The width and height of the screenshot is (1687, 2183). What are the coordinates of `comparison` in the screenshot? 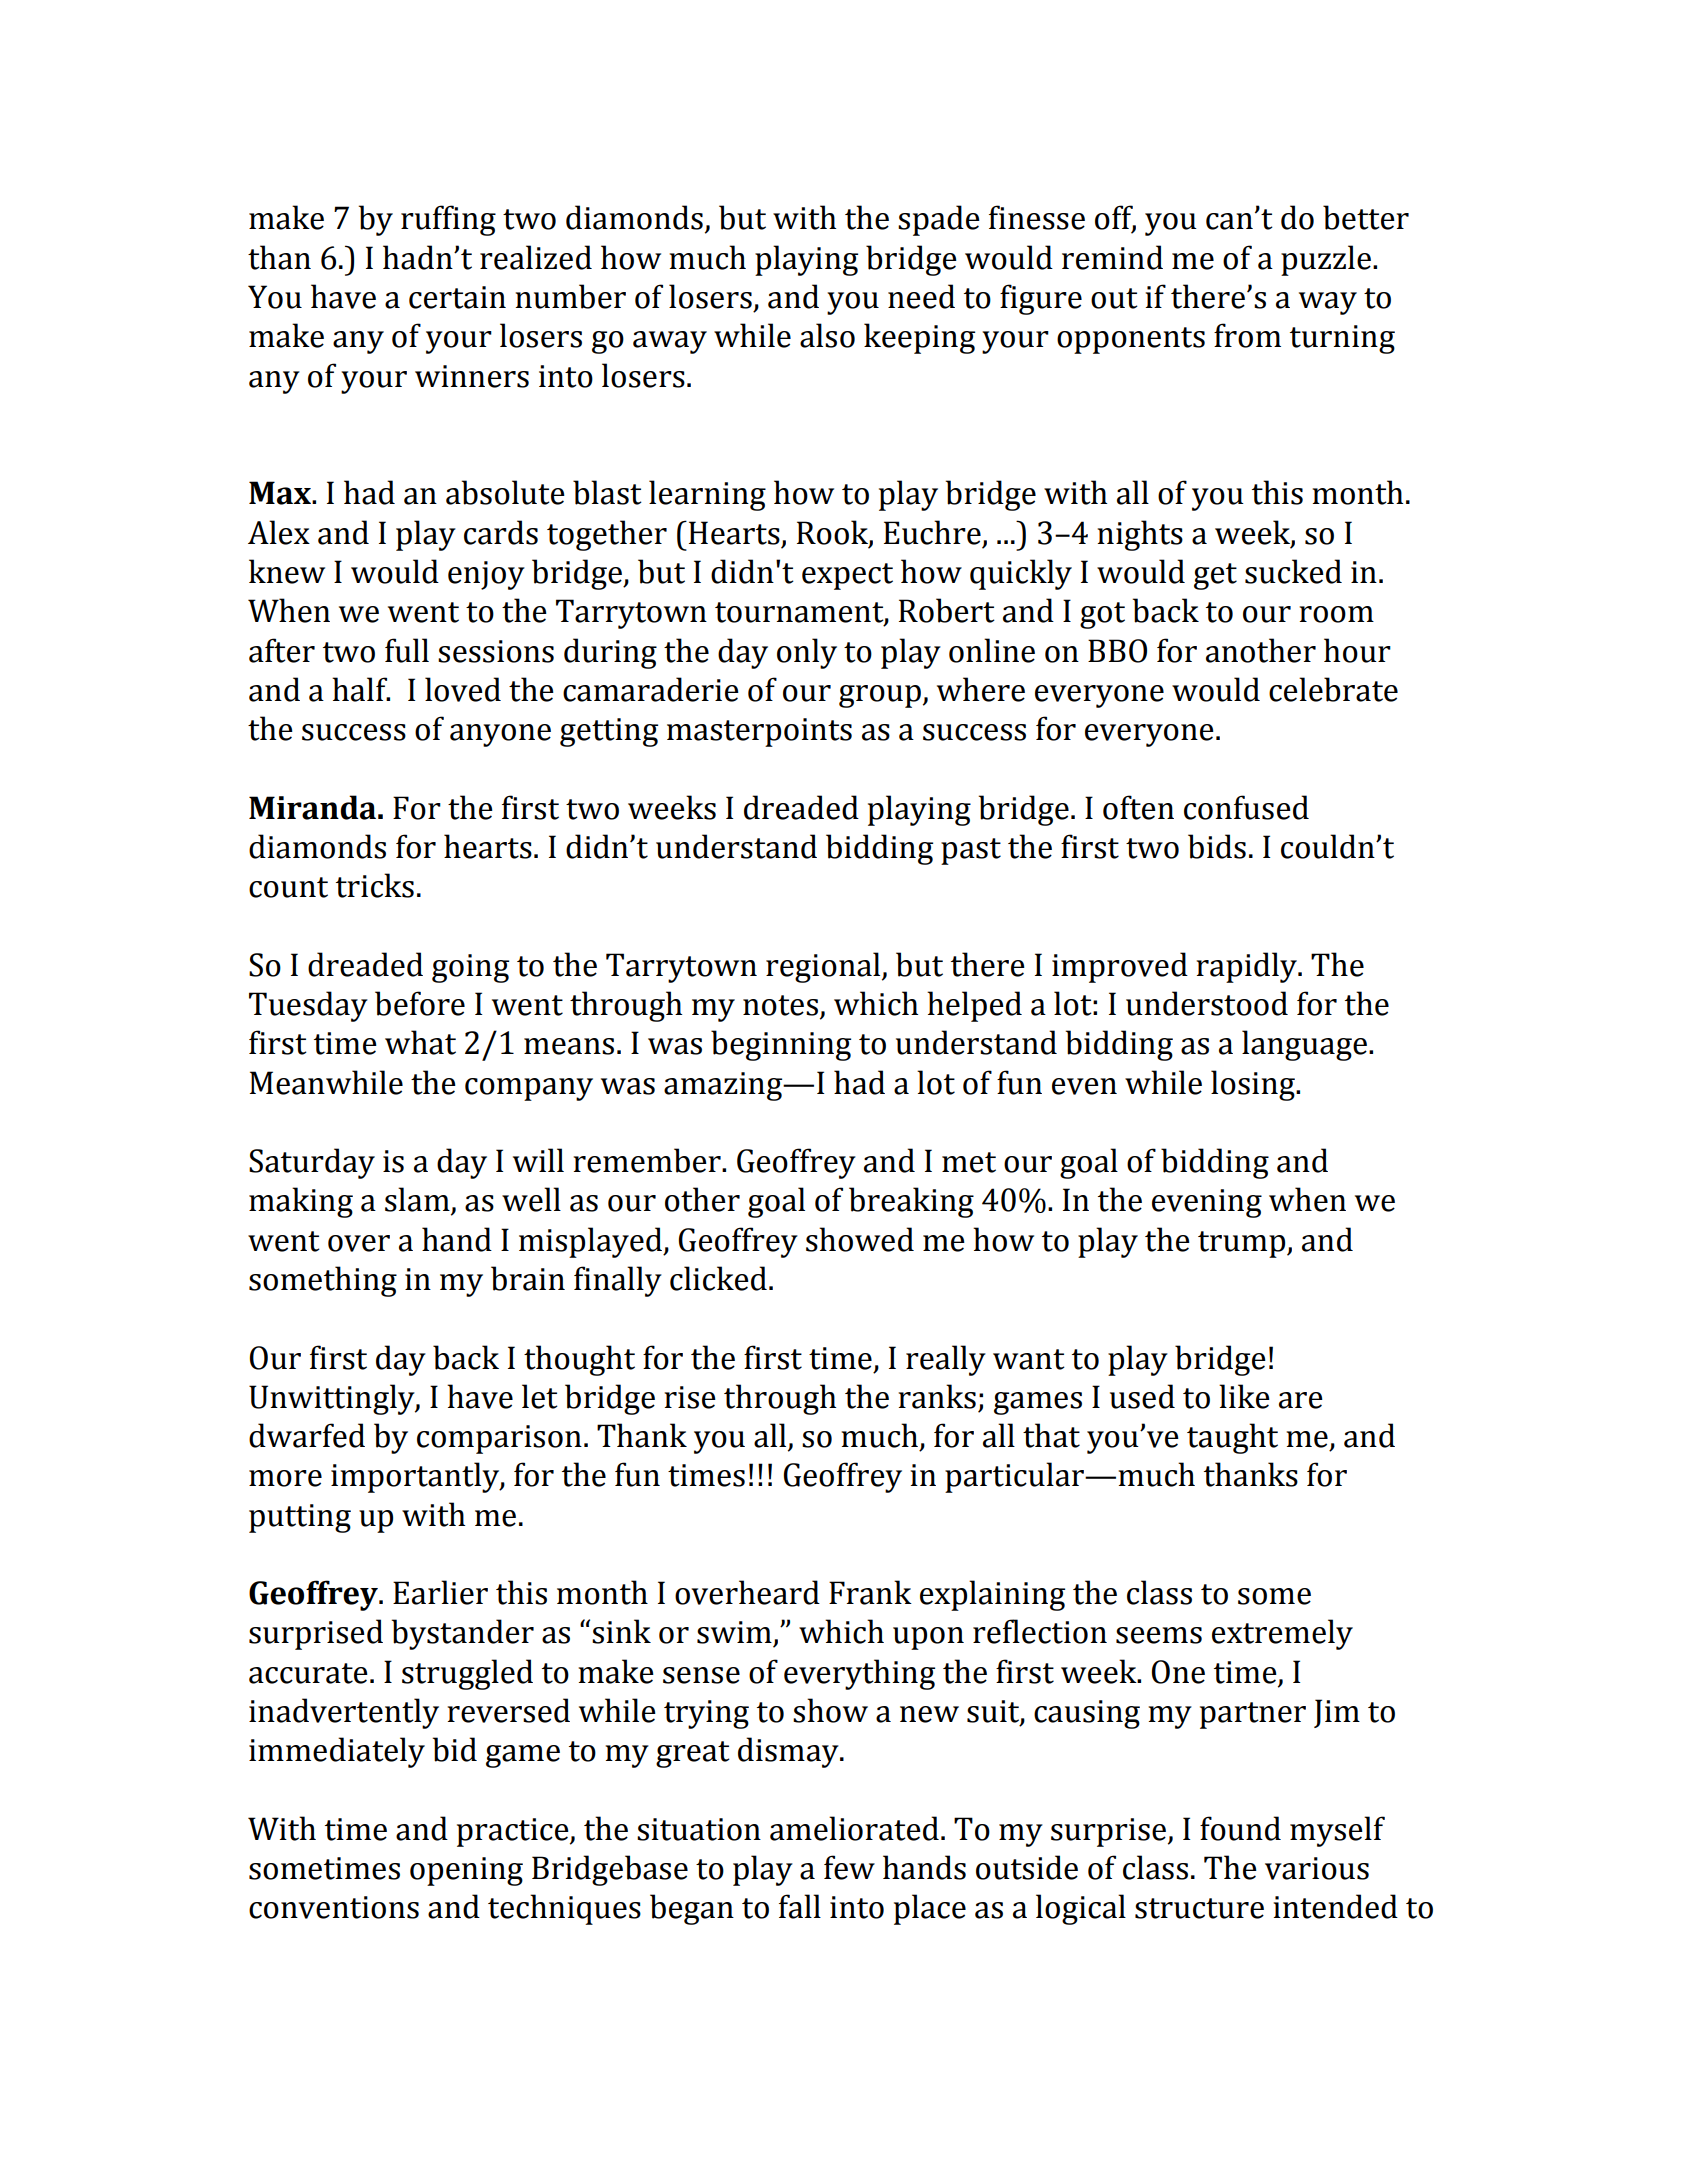 It's located at (499, 1439).
